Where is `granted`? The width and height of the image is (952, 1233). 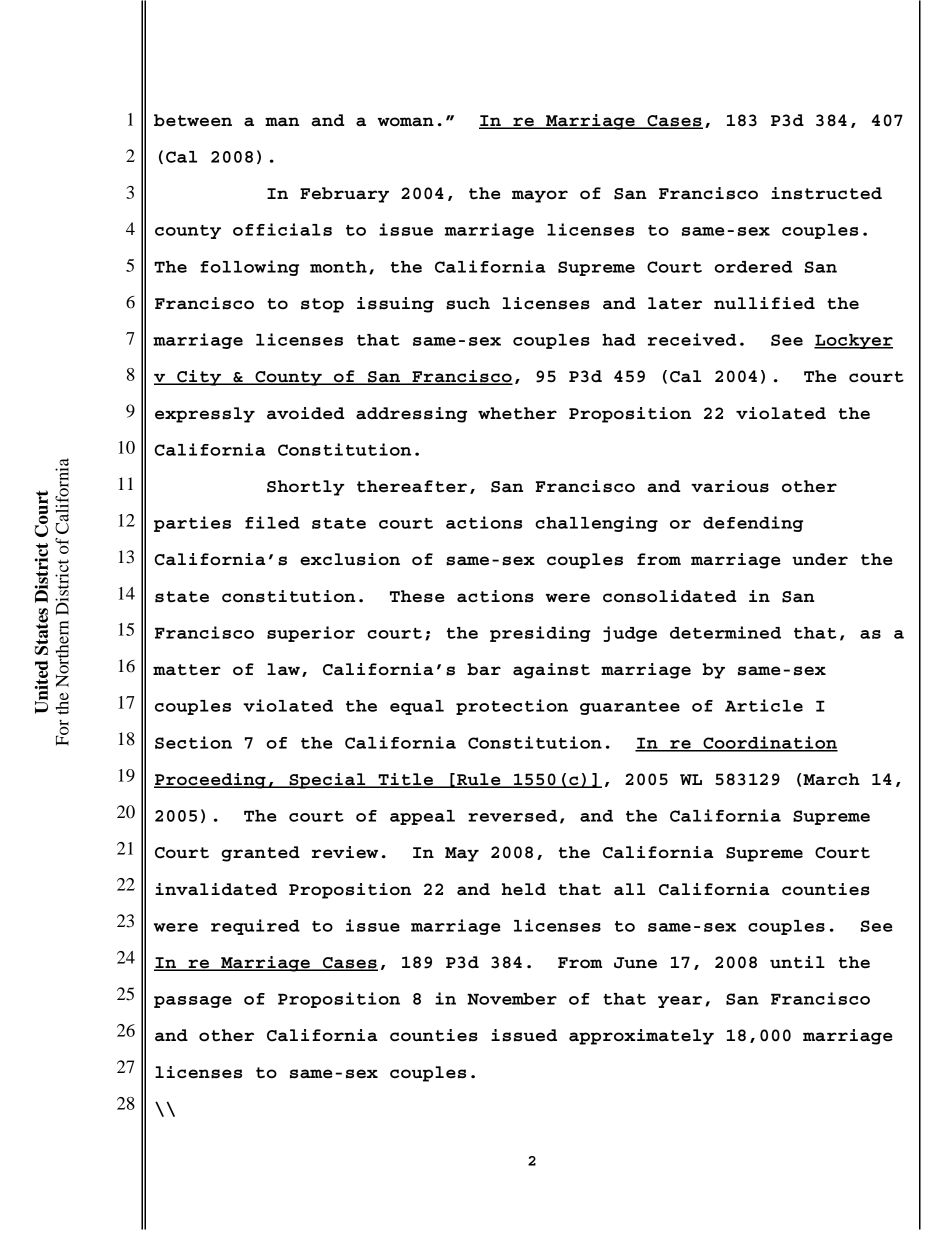
granted is located at coordinates (260, 854).
